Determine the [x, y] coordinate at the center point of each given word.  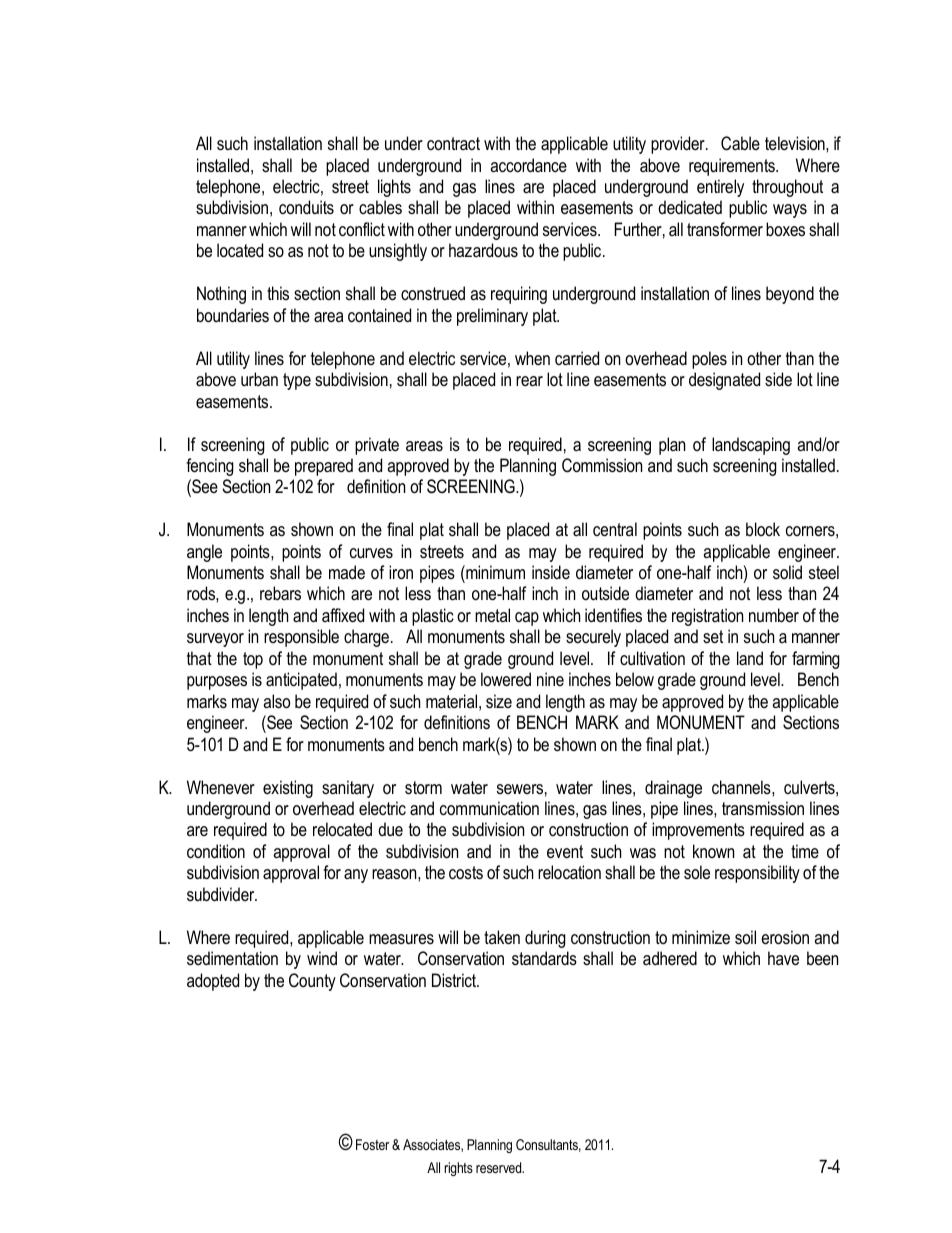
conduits [306, 207]
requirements [733, 167]
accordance [528, 165]
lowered [506, 679]
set [713, 636]
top [253, 660]
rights [458, 1169]
